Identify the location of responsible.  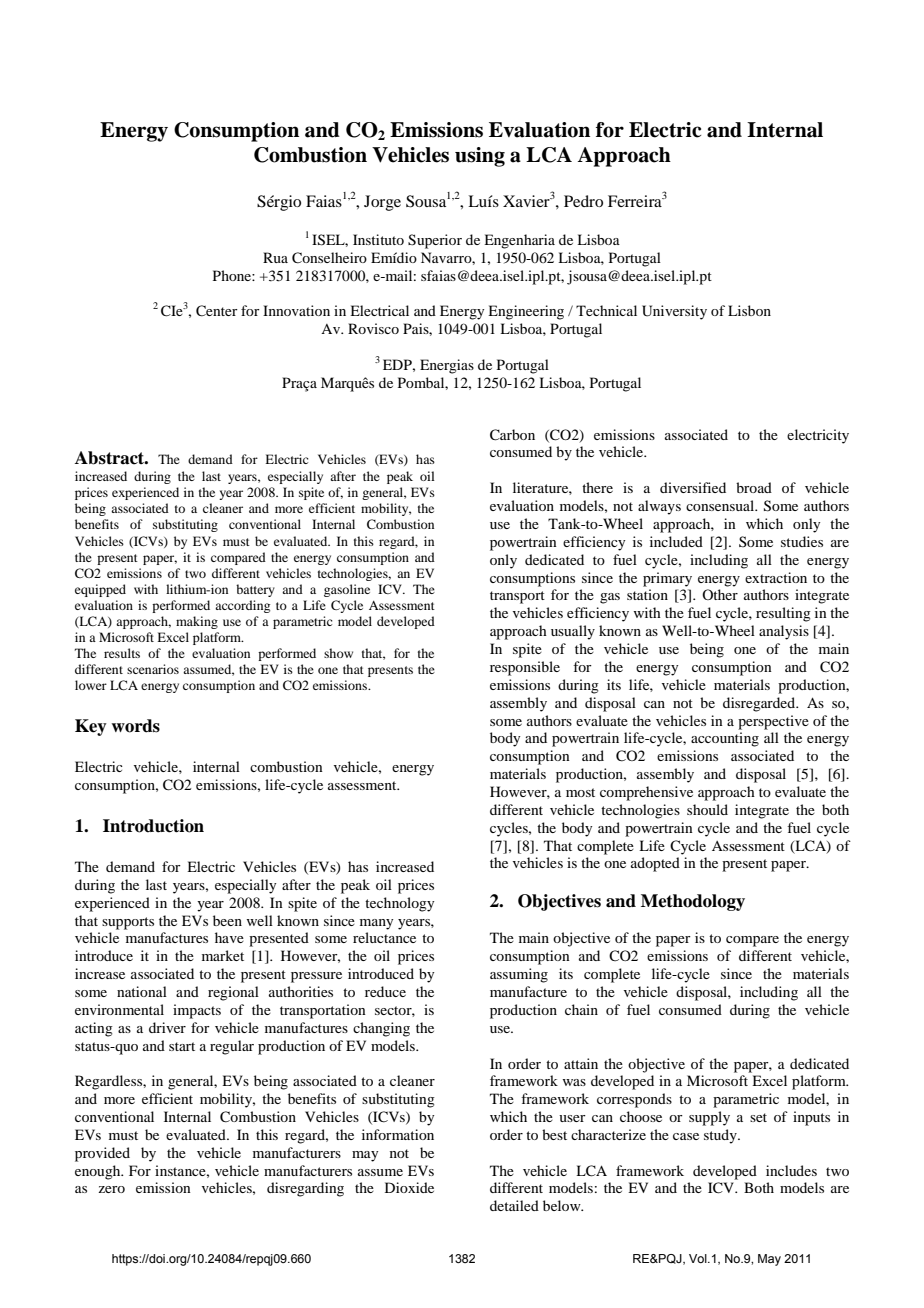
(525, 668).
